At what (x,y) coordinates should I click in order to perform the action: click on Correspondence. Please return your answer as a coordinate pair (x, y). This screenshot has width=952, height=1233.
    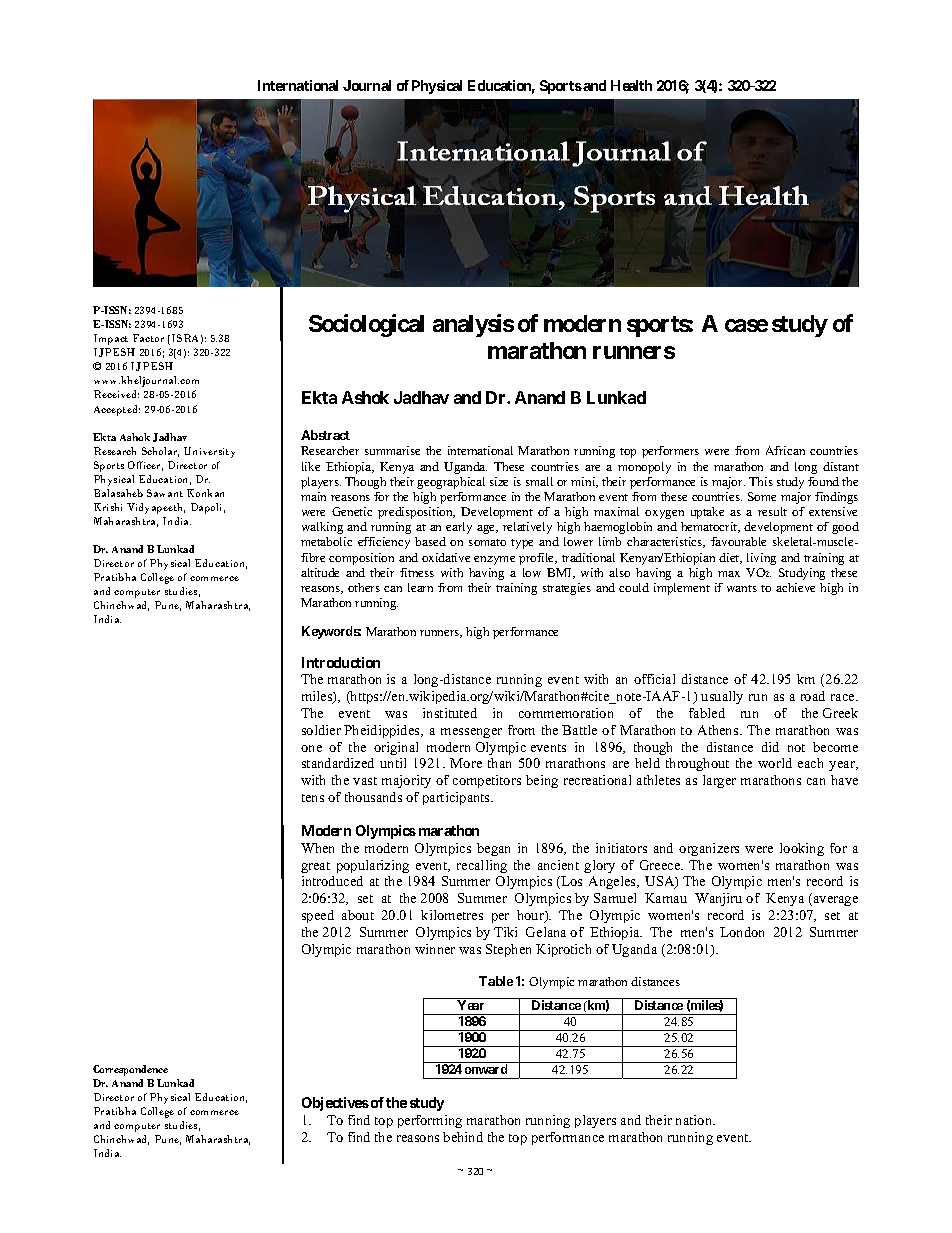
    Looking at the image, I should click on (130, 1070).
